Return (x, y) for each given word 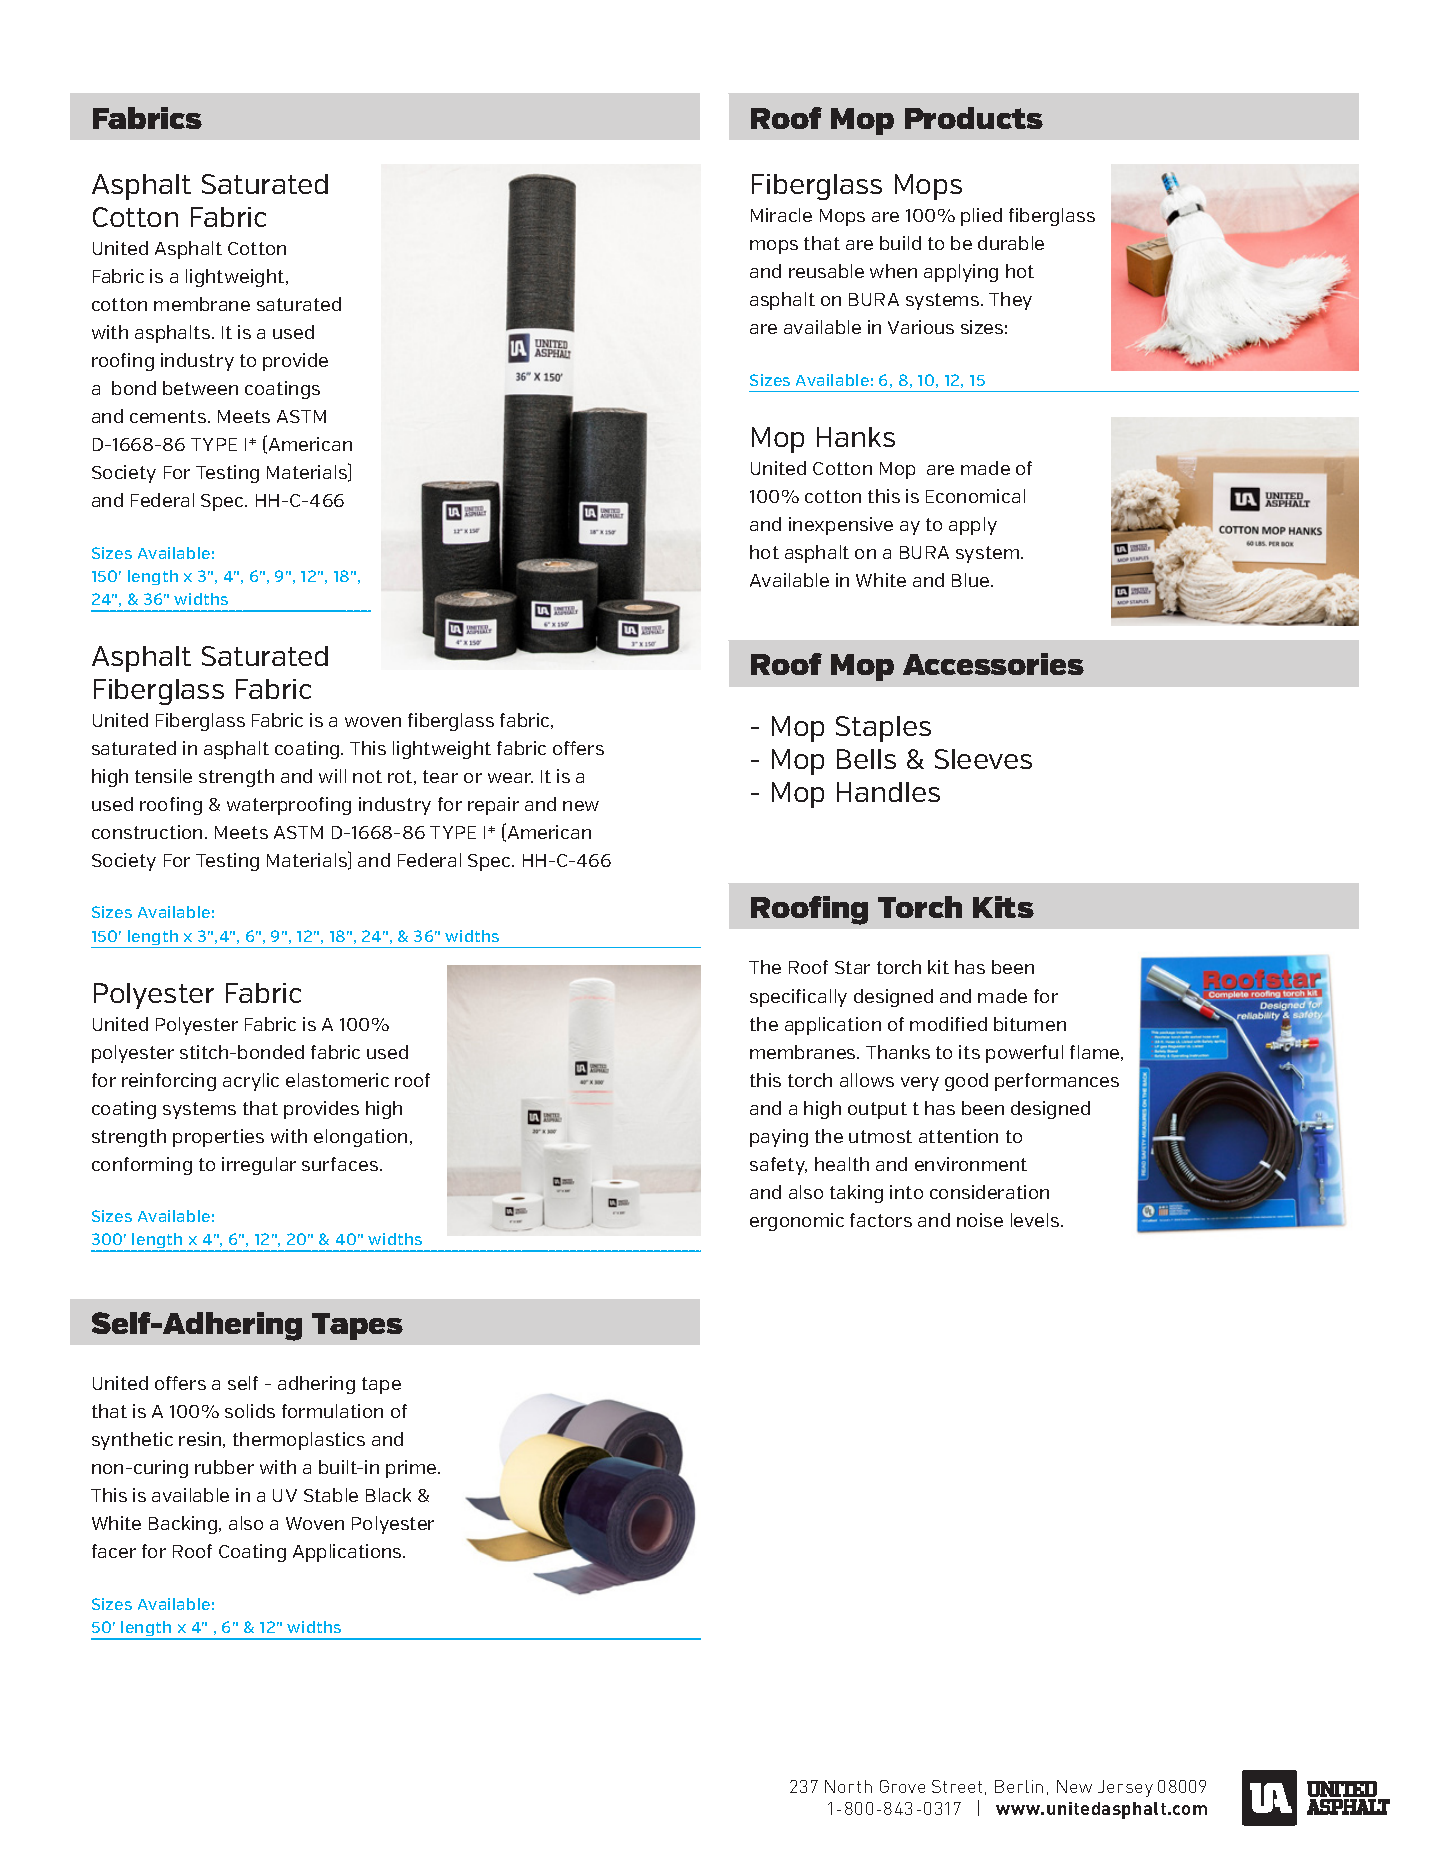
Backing (184, 1525)
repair (493, 806)
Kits (1003, 907)
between (200, 388)
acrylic (251, 1082)
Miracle (781, 215)
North (848, 1786)
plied (981, 217)
